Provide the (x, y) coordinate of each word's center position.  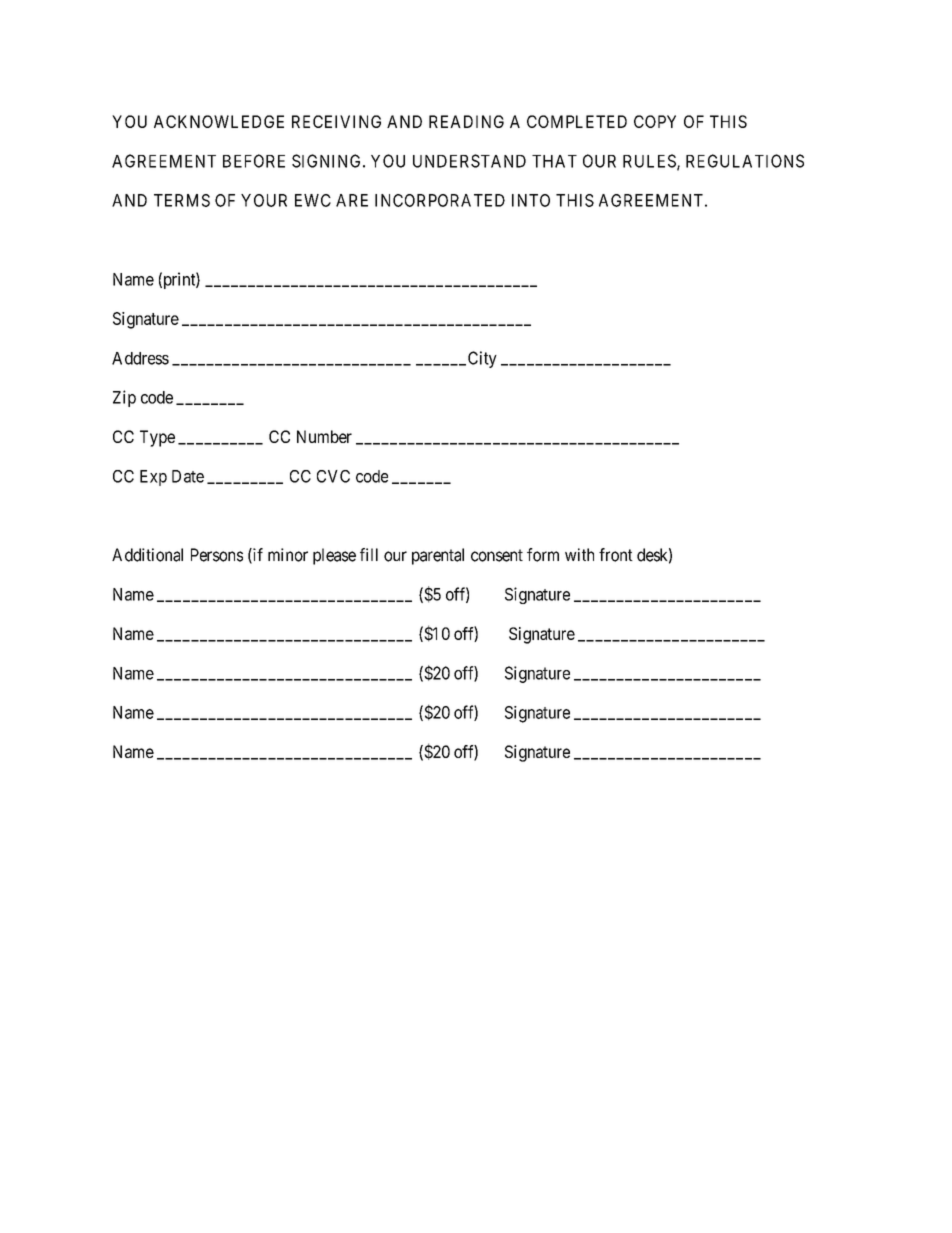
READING (466, 121)
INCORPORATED (440, 200)
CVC (333, 476)
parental (438, 556)
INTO (531, 200)
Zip (124, 398)
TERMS (182, 200)
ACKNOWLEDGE (219, 121)
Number (324, 436)
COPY (655, 121)
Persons (217, 555)
